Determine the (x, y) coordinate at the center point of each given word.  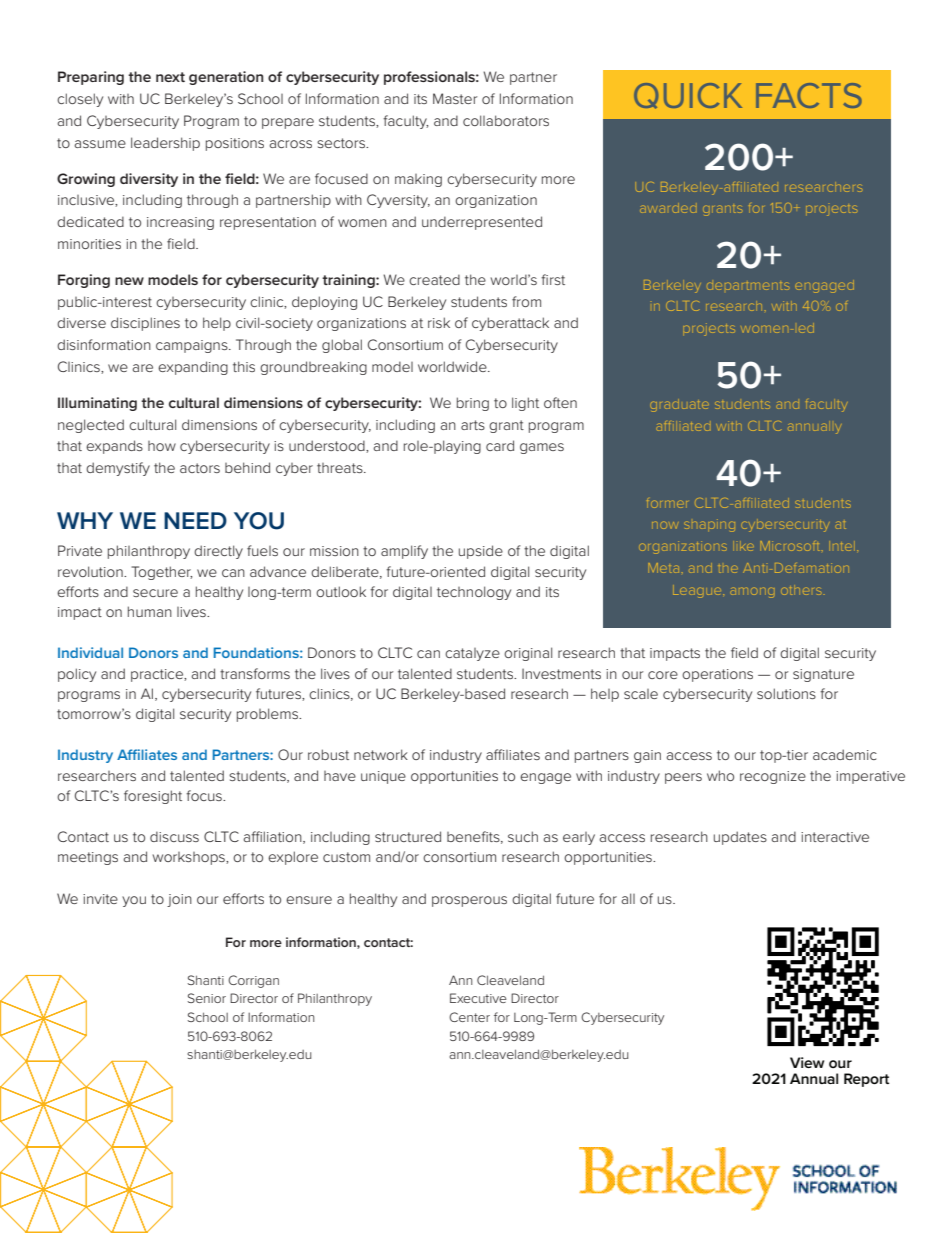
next (170, 77)
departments (748, 286)
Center (469, 1017)
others (801, 590)
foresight (153, 797)
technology (474, 593)
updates (740, 838)
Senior (206, 998)
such (523, 836)
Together (161, 573)
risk (439, 322)
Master (455, 98)
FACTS (809, 95)
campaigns (193, 346)
